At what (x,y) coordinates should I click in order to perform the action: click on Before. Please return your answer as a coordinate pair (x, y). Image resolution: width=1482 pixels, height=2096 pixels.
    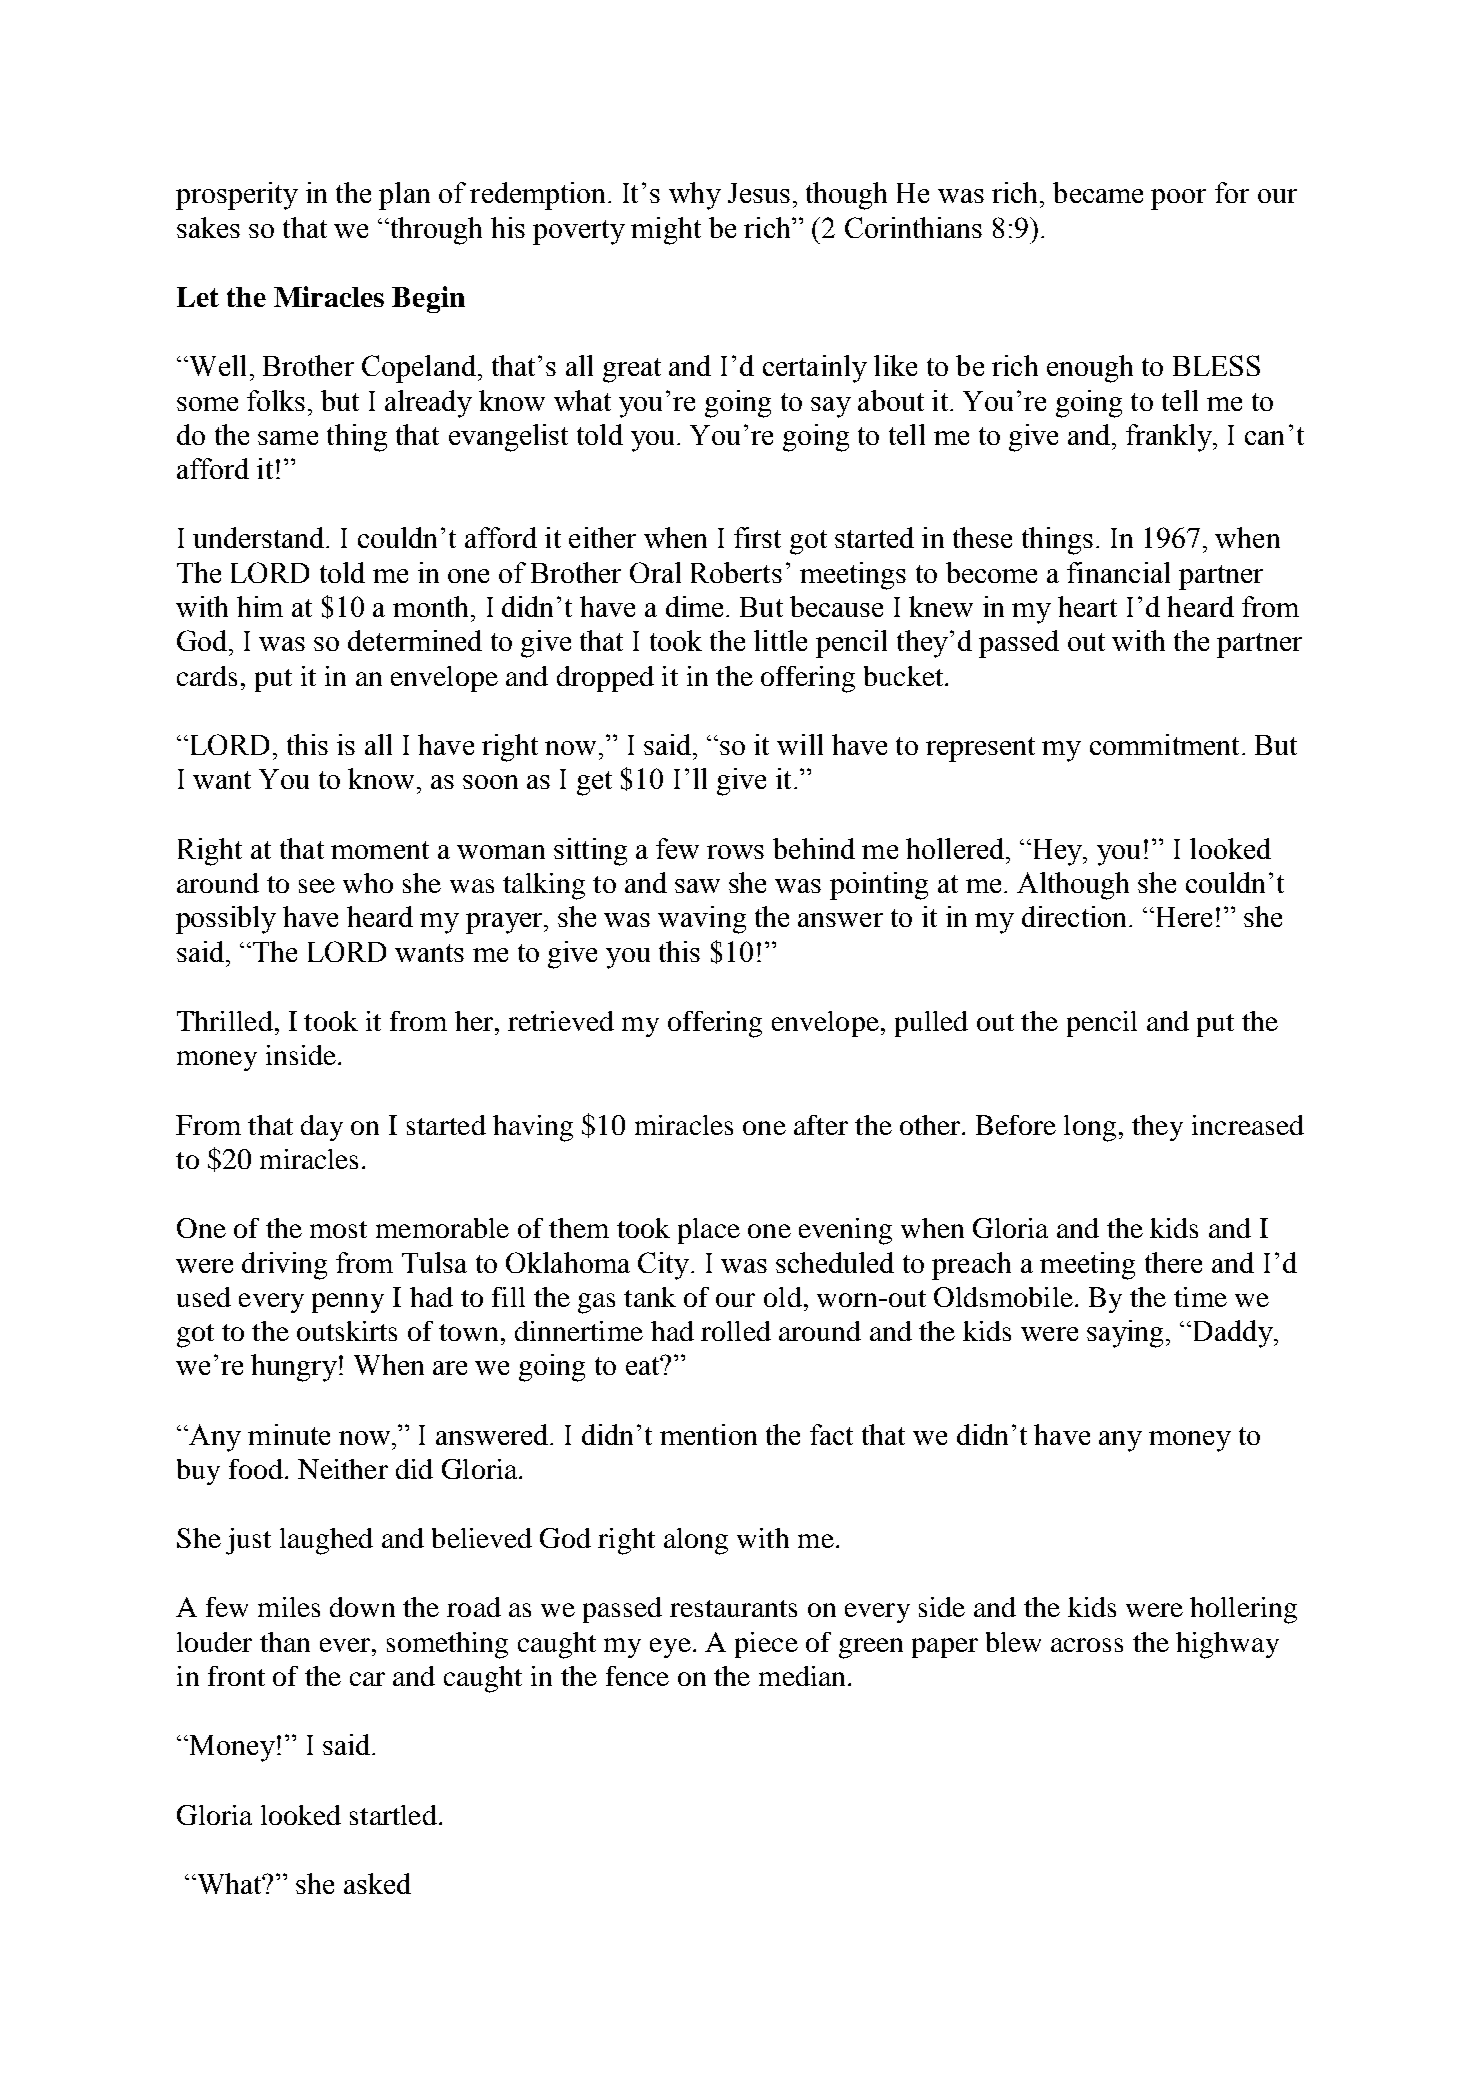
    Looking at the image, I should click on (1016, 1125).
